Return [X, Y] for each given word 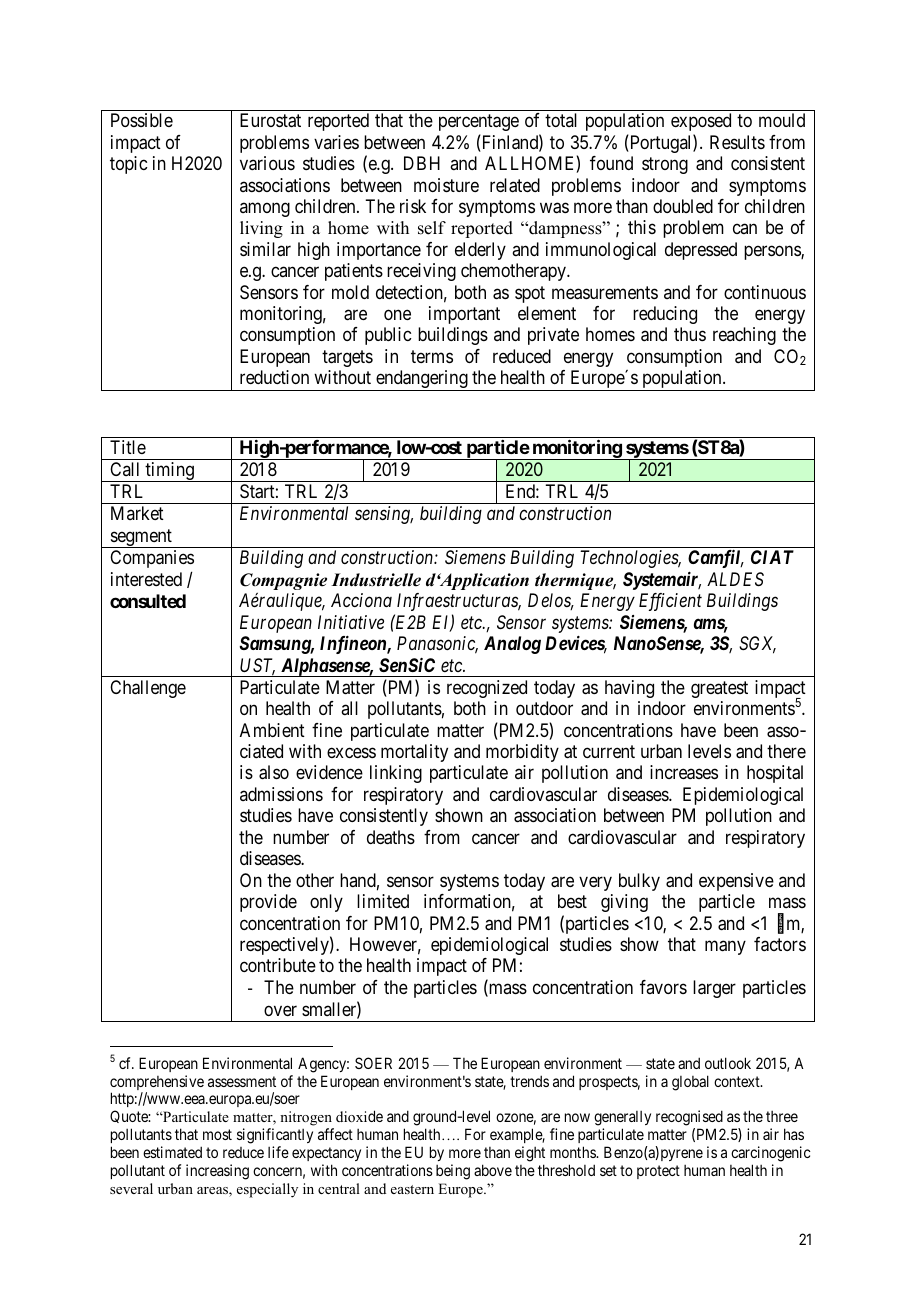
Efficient [670, 602]
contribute [278, 965]
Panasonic [437, 644]
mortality [414, 753]
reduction [274, 377]
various [267, 163]
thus [690, 334]
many [725, 947]
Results [737, 142]
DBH [422, 163]
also [274, 772]
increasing [217, 1172]
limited [383, 901]
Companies [152, 559]
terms [432, 356]
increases [684, 772]
